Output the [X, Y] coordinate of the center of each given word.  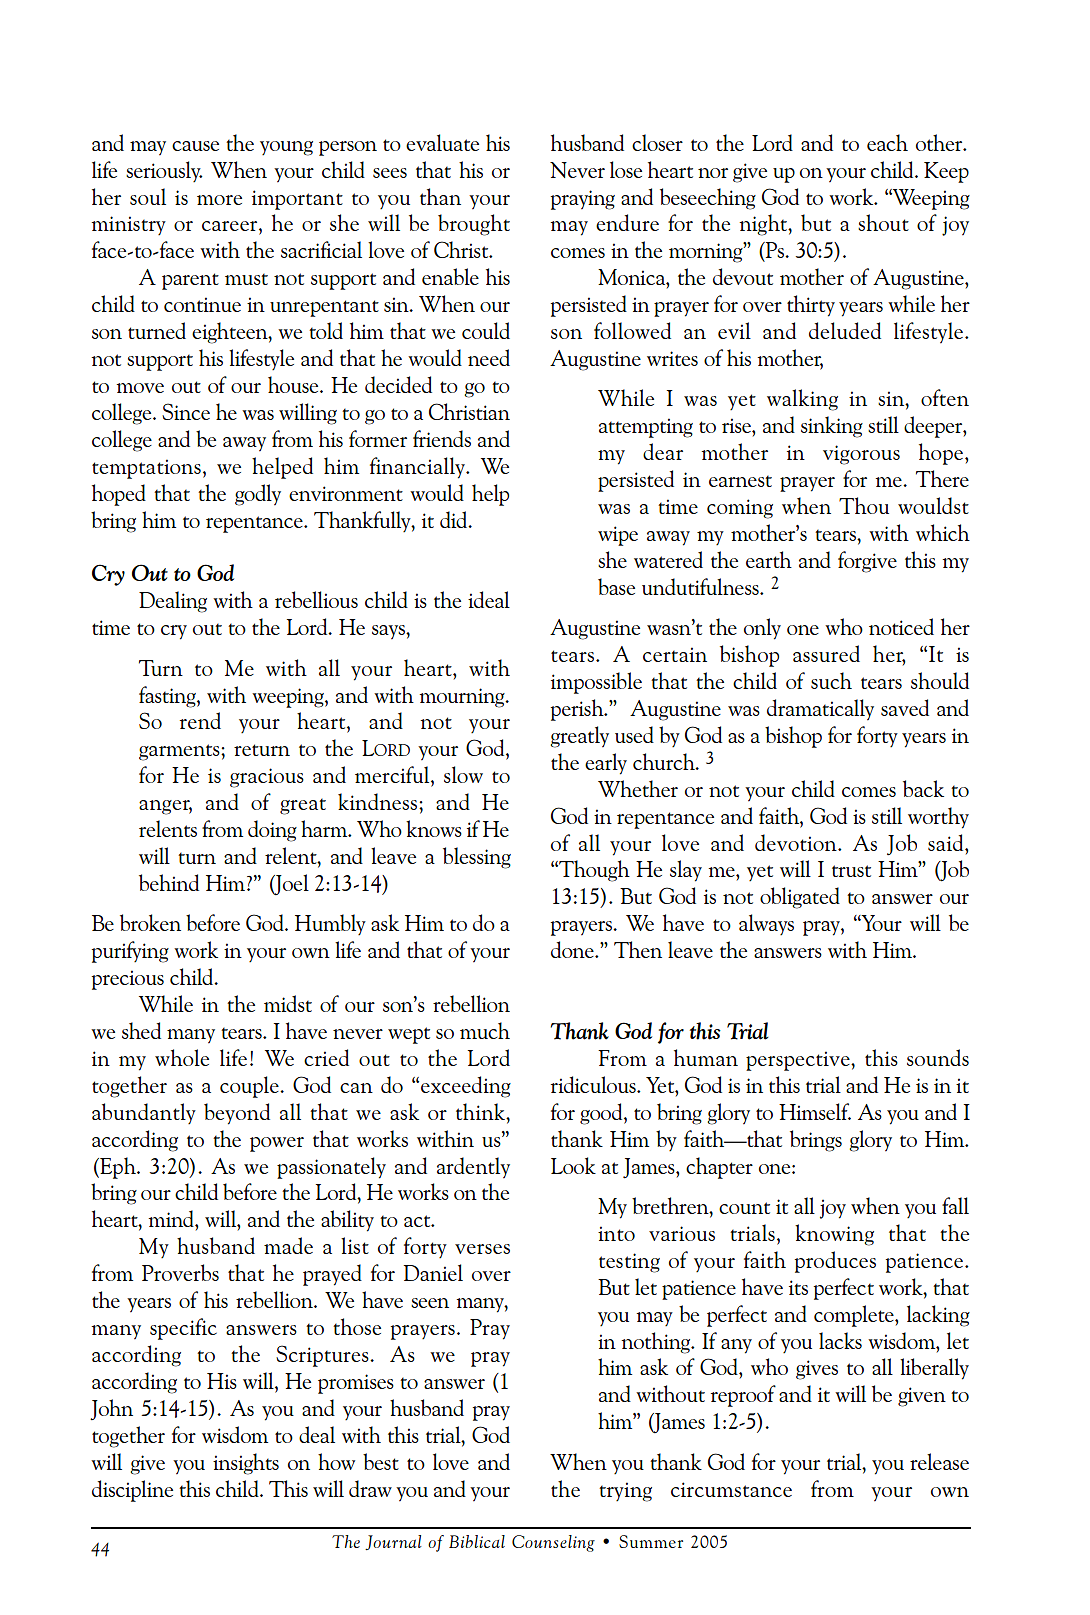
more [219, 200]
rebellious [316, 599]
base [616, 586]
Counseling [553, 1543]
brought [474, 225]
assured [826, 653]
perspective [799, 1061]
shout [883, 222]
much [485, 1030]
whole [182, 1057]
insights [246, 1464]
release [939, 1461]
